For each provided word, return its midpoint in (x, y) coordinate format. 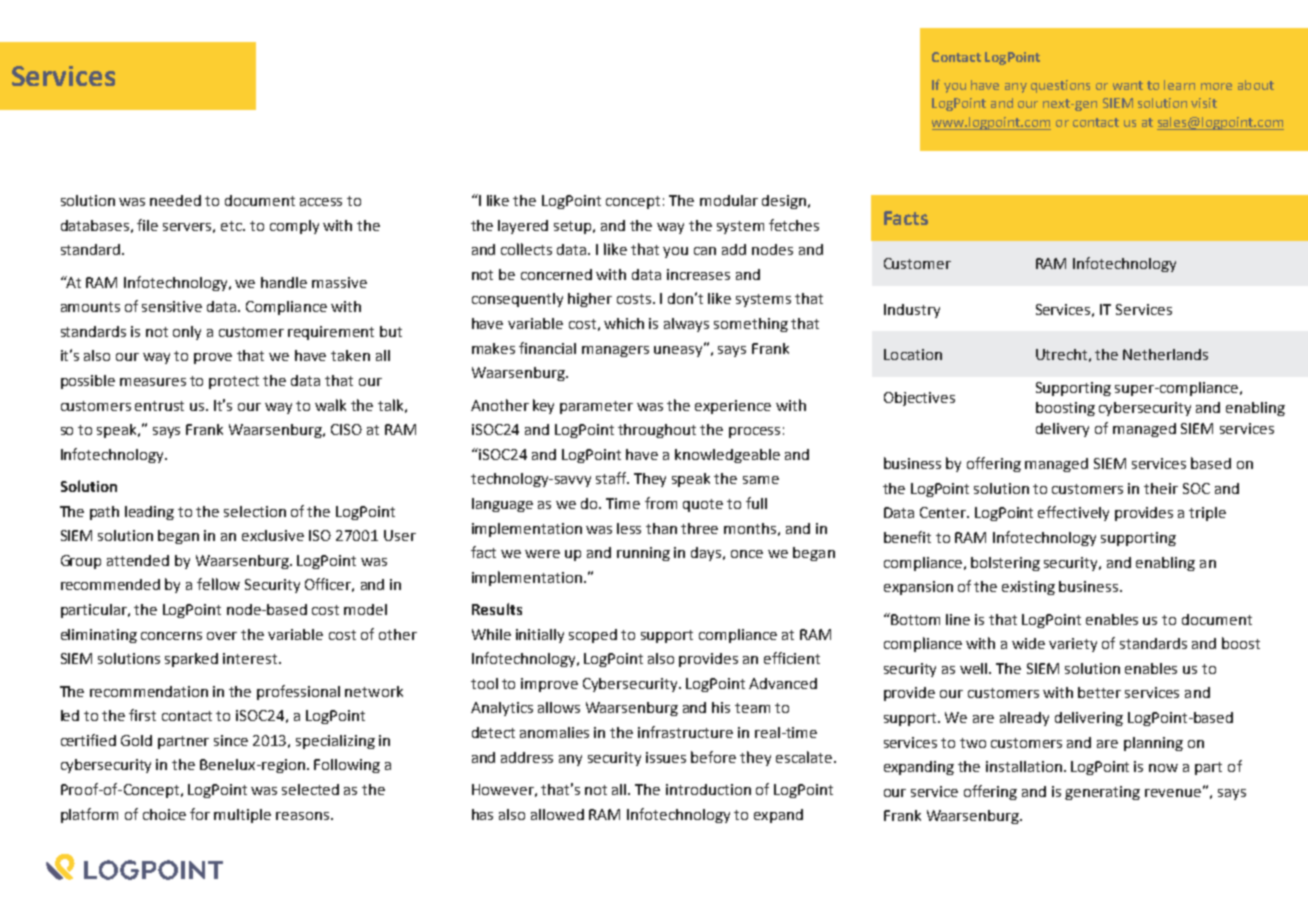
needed (175, 200)
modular (729, 200)
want (1128, 85)
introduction (708, 789)
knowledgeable (727, 456)
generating (1102, 793)
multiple (242, 816)
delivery (1062, 430)
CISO (346, 429)
